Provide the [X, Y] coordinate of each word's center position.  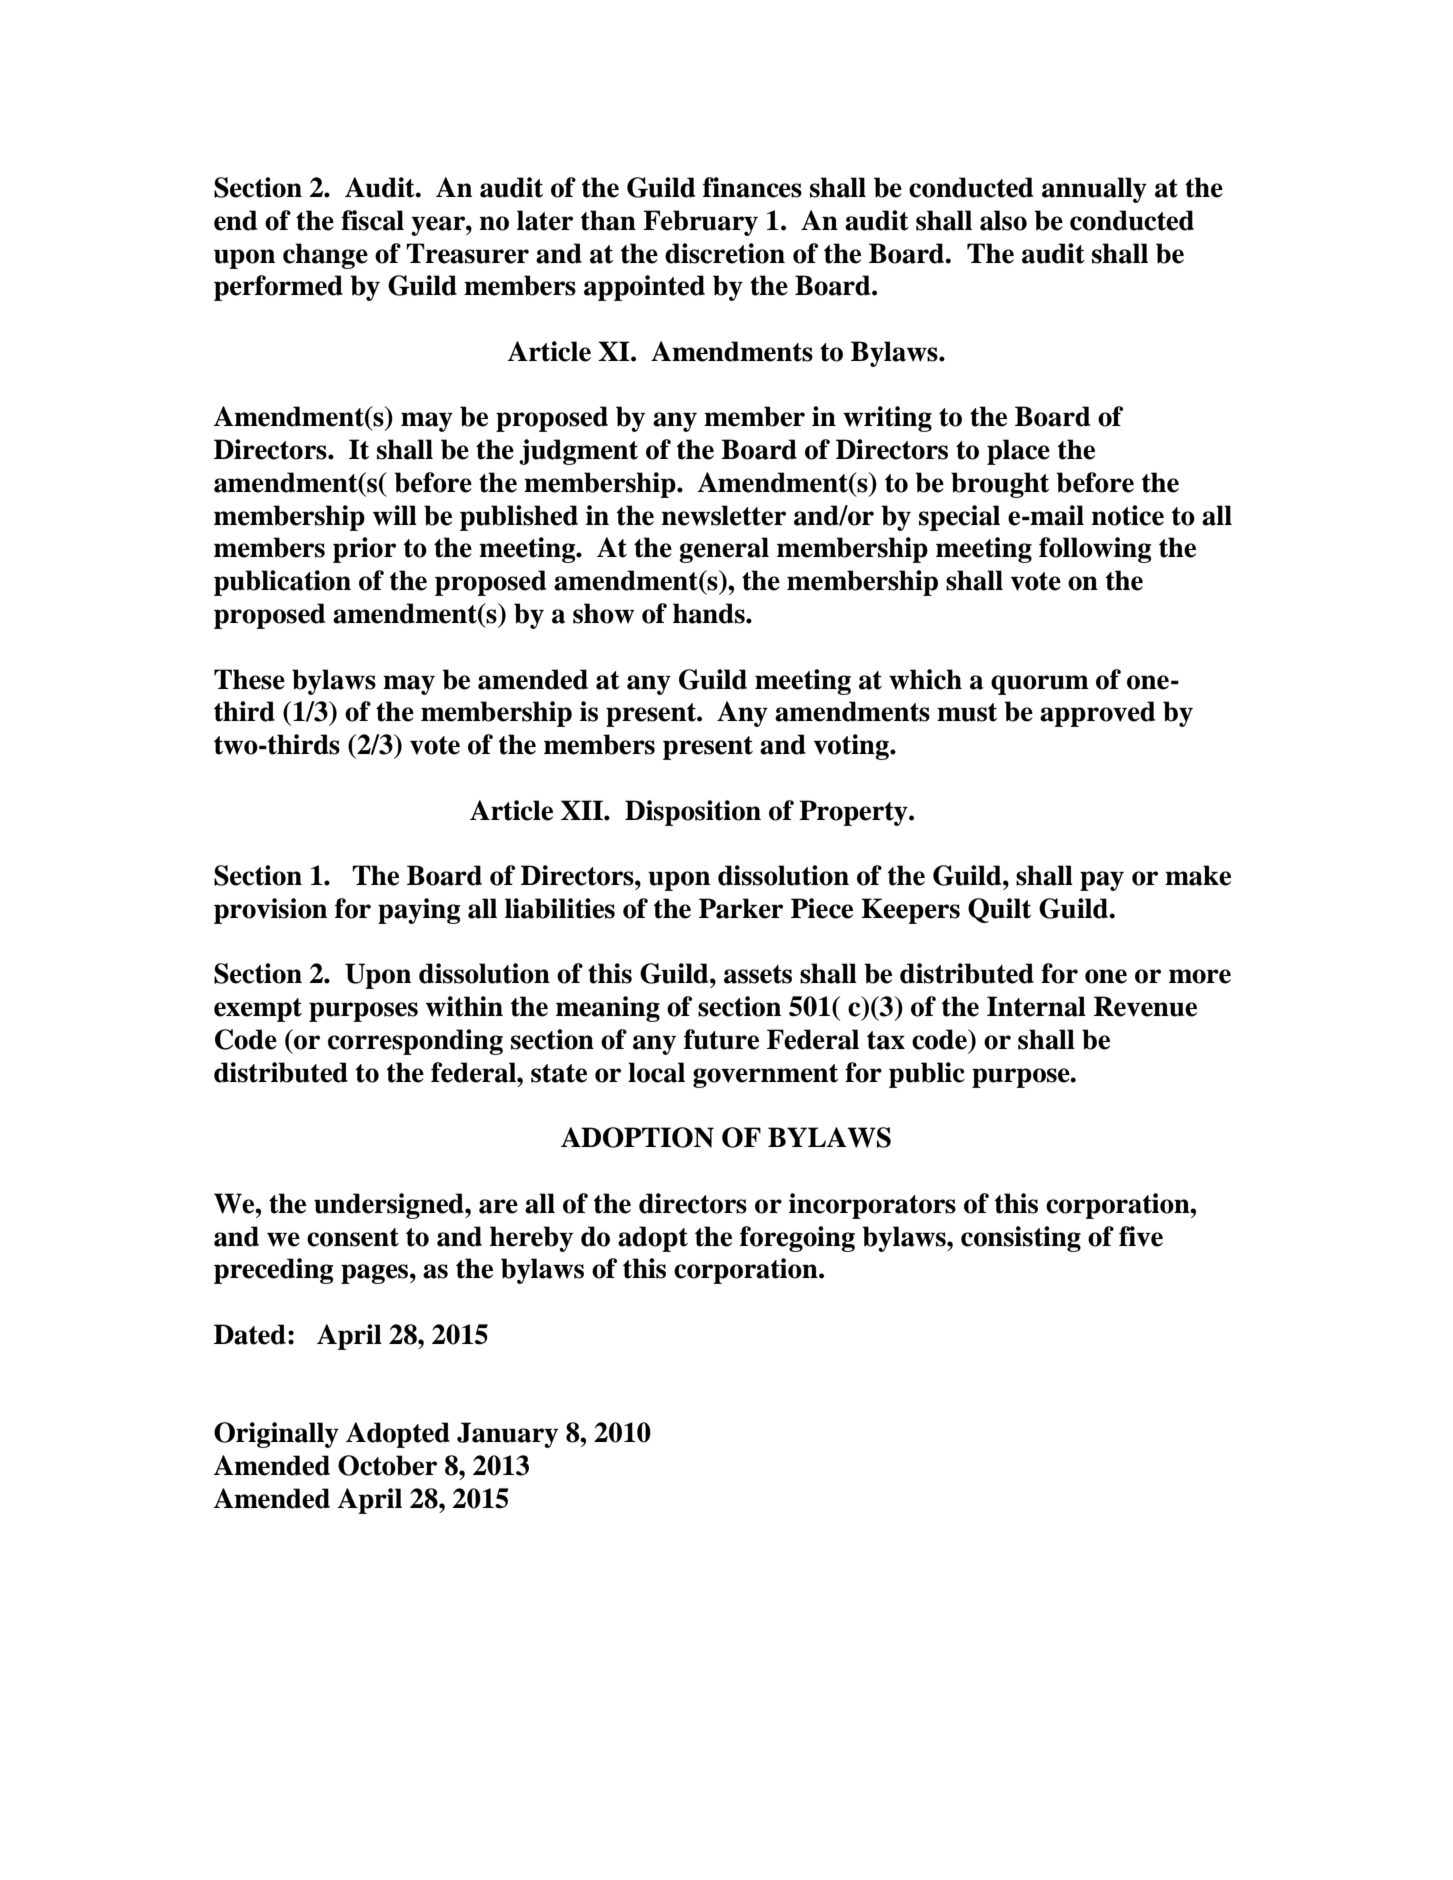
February [700, 223]
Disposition [693, 813]
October [387, 1465]
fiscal [372, 220]
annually [1094, 190]
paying [419, 911]
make [1198, 875]
